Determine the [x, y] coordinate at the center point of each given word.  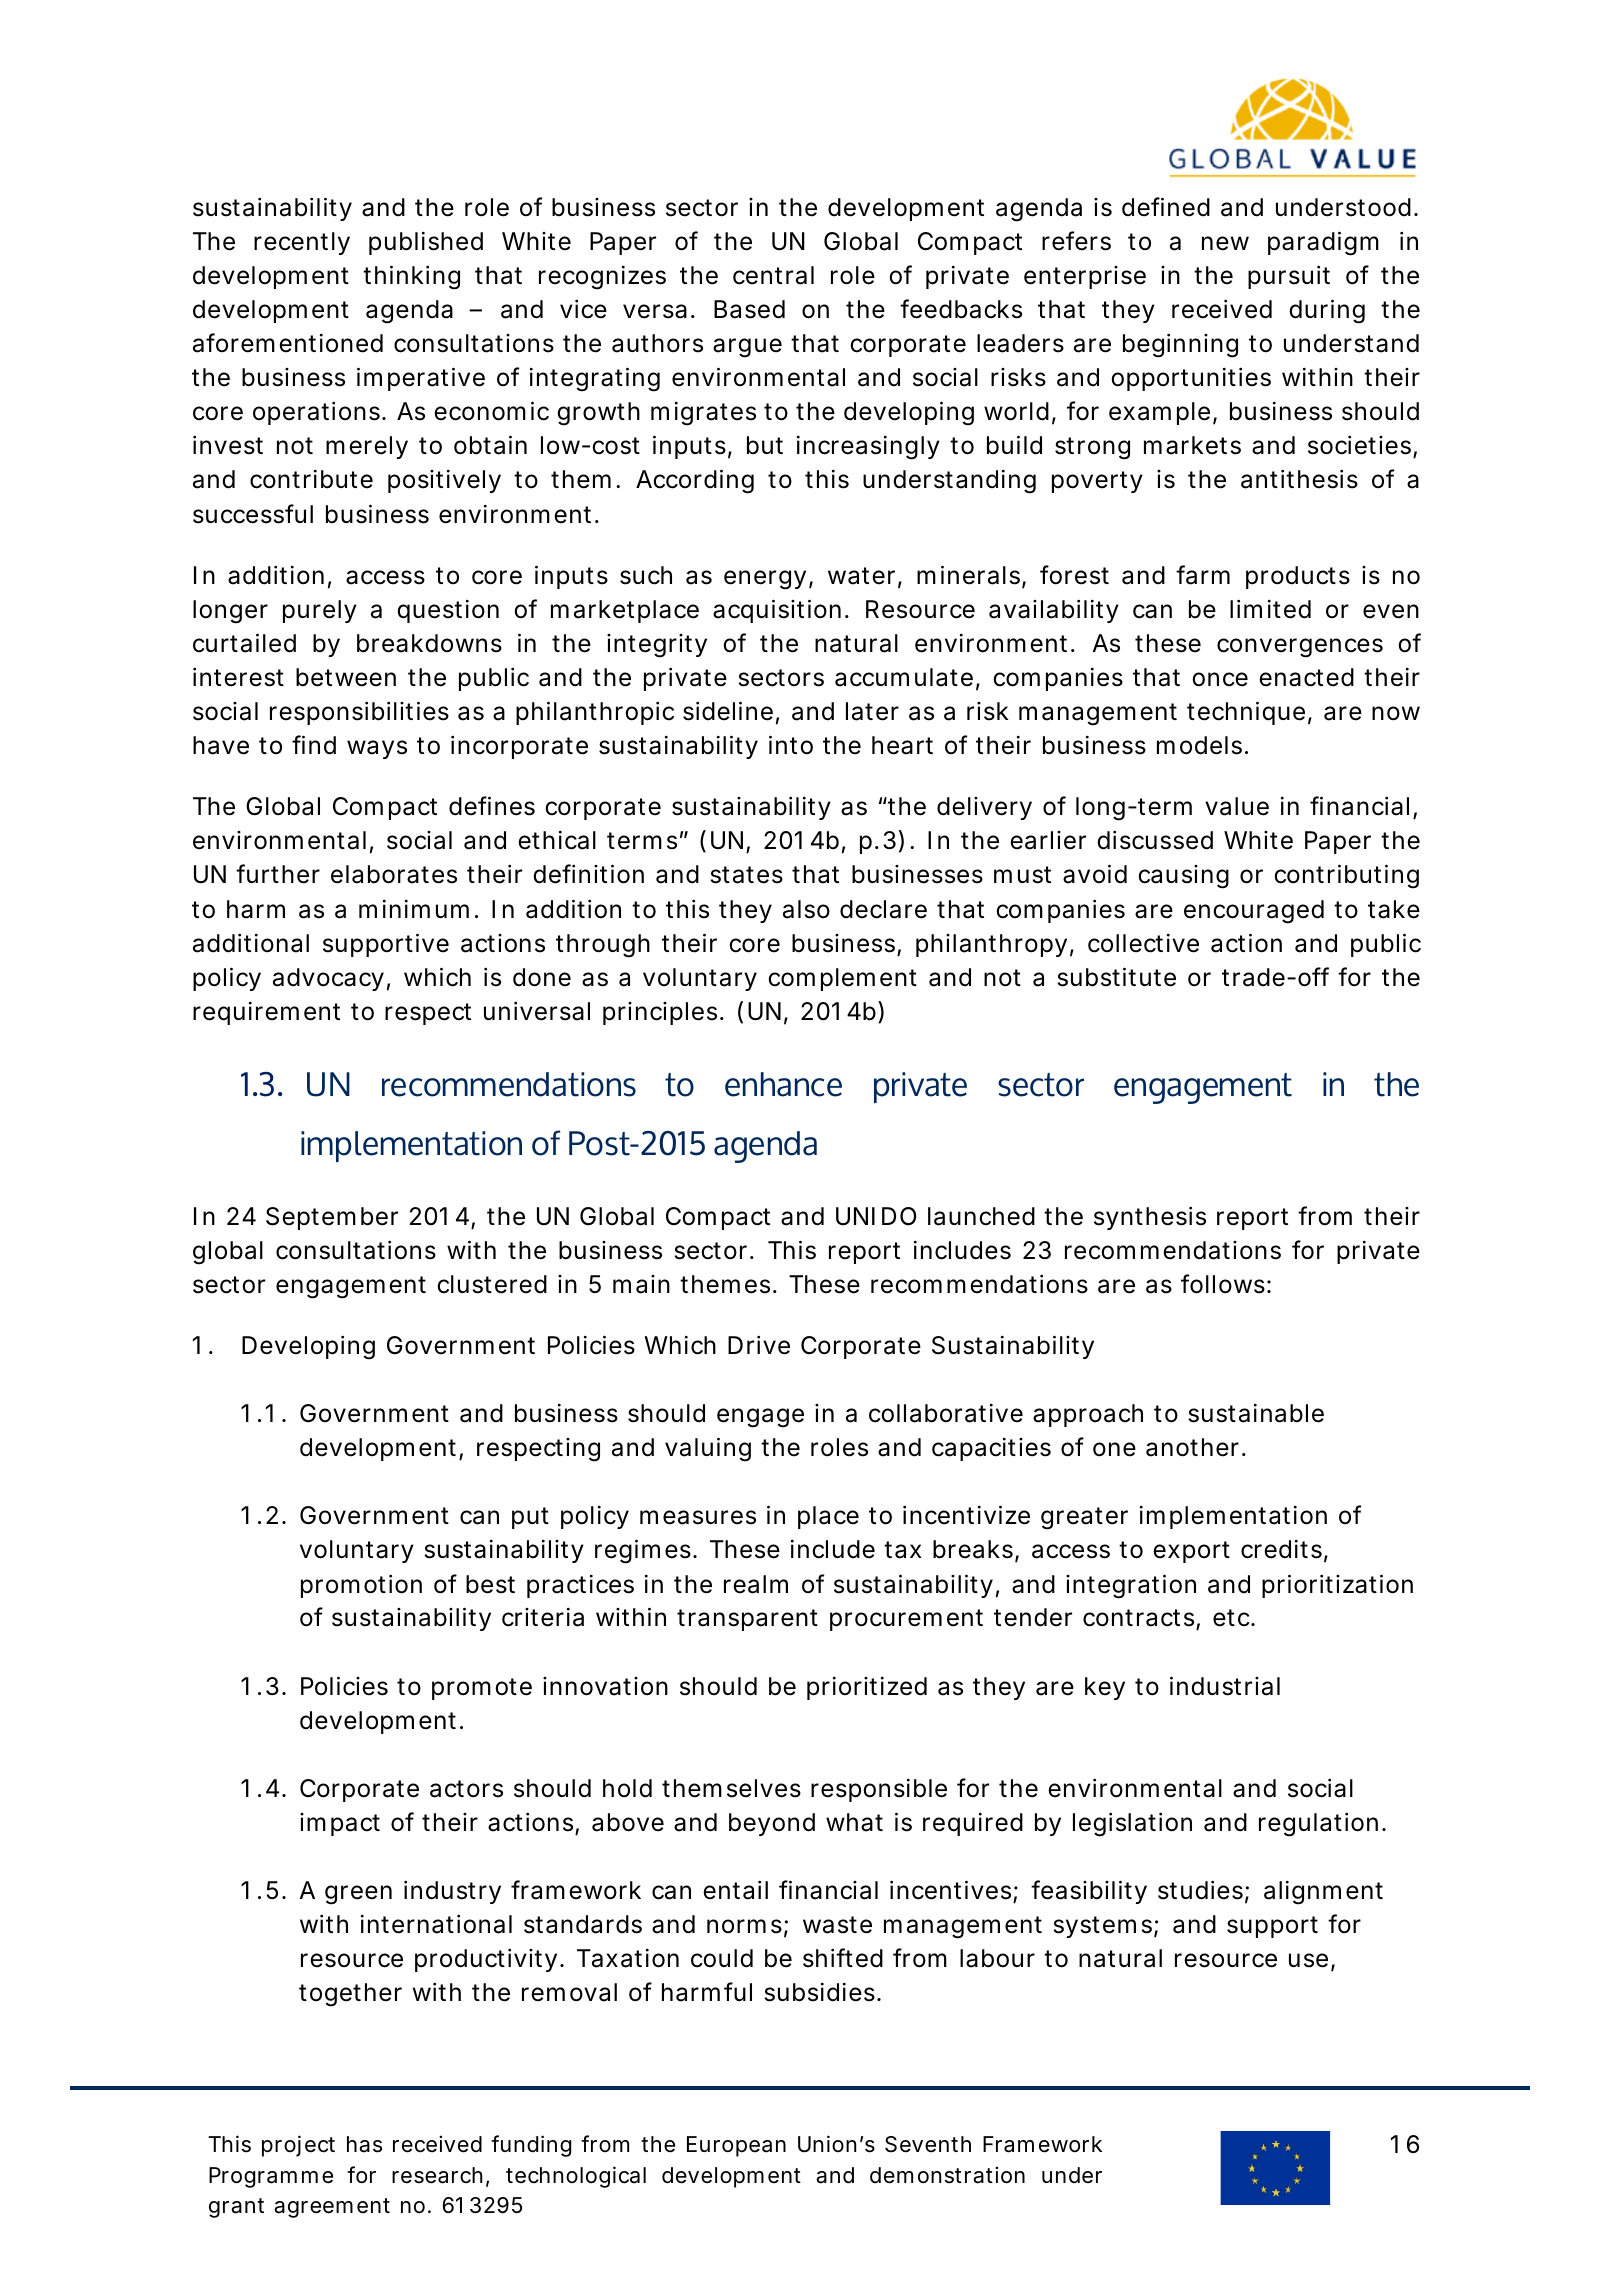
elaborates [394, 874]
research [440, 2176]
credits [1284, 1551]
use [1312, 1962]
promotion [361, 1586]
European [736, 2146]
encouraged [1254, 912]
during [1327, 311]
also [806, 909]
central [773, 275]
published [426, 243]
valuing [708, 1449]
